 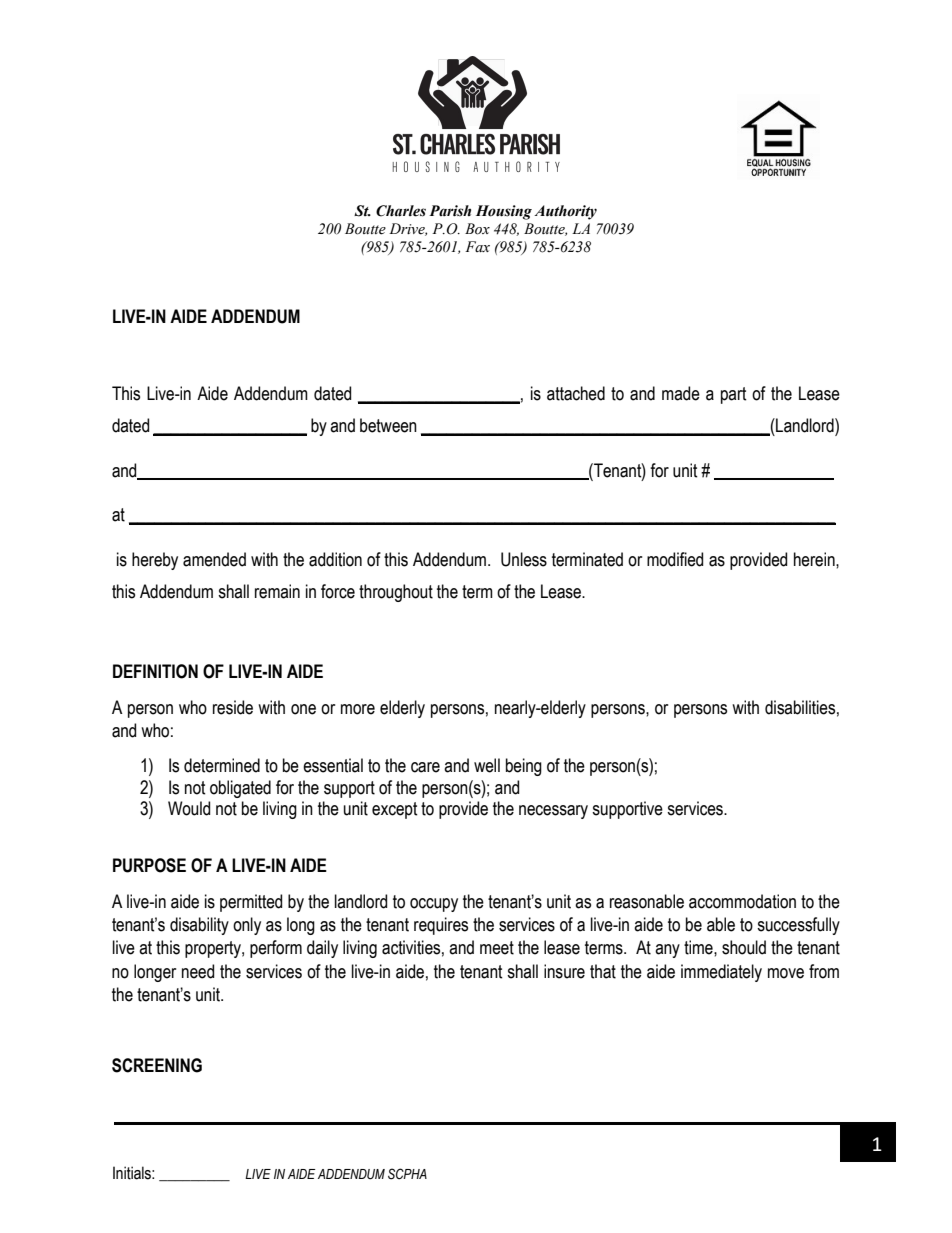 I want to click on remain, so click(x=277, y=591).
